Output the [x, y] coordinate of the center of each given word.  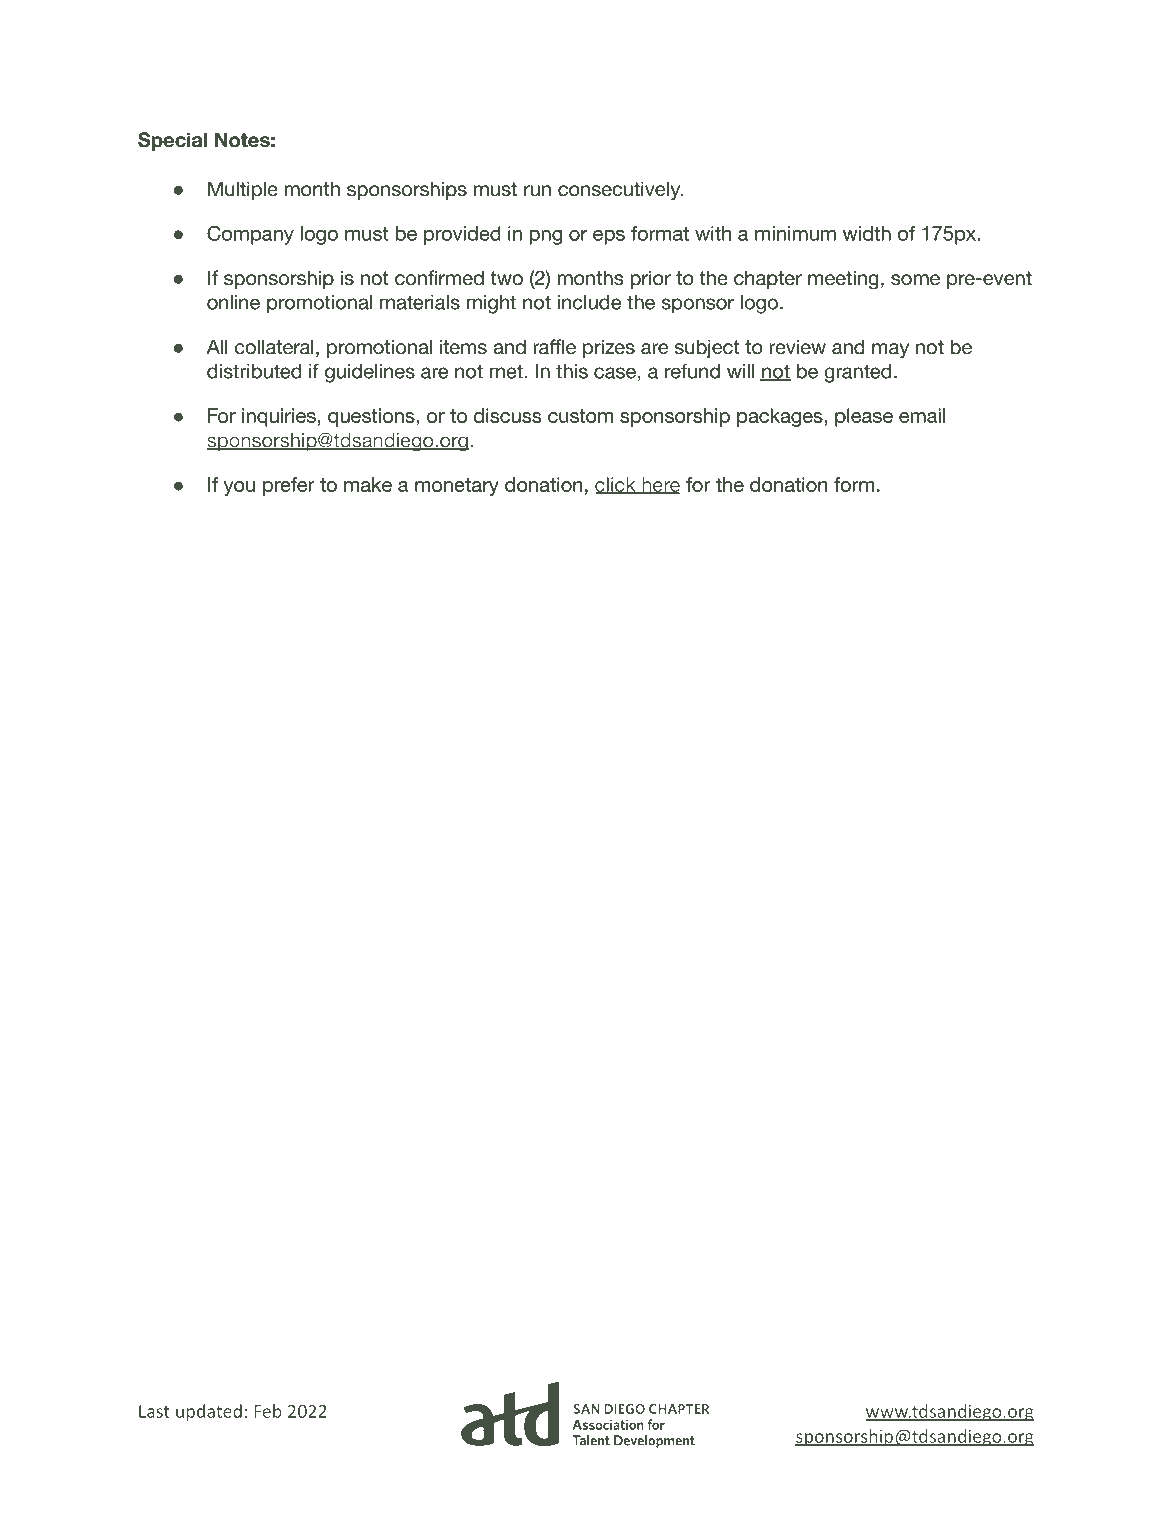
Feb [268, 1411]
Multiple [243, 190]
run [537, 191]
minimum [795, 233]
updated [209, 1413]
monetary [457, 487]
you [239, 488]
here [660, 485]
